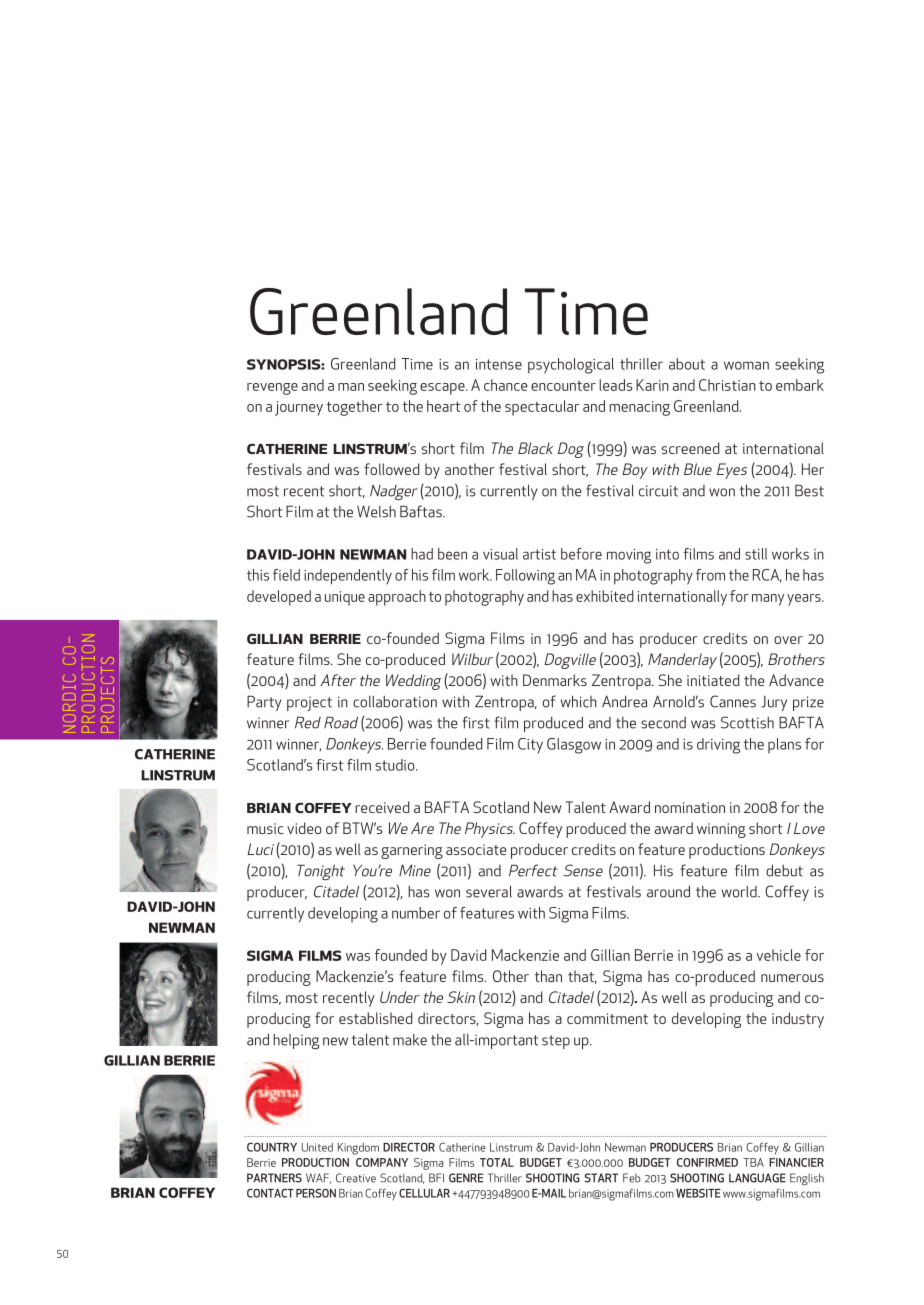  What do you see at coordinates (579, 701) in the screenshot?
I see `which` at bounding box center [579, 701].
